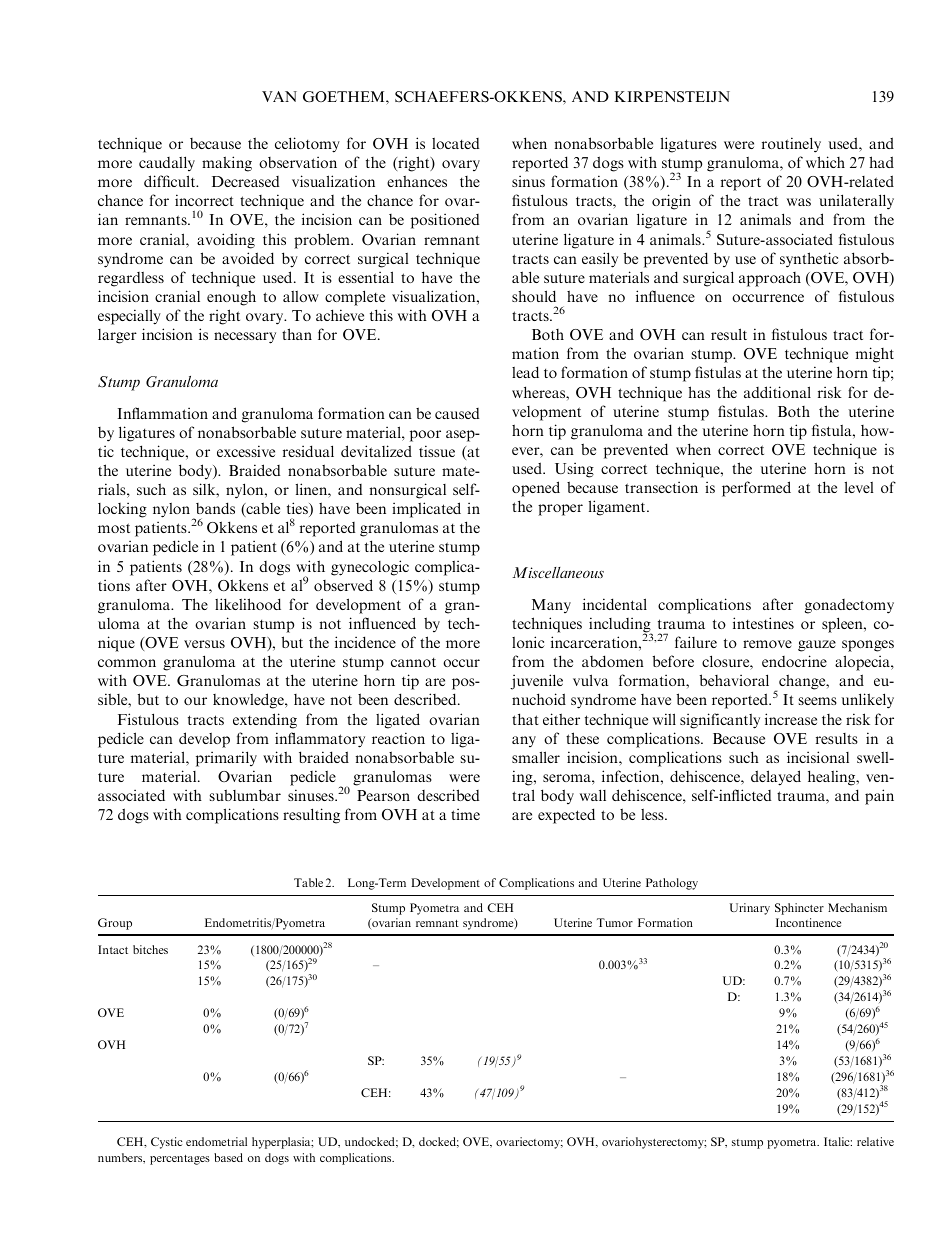 The height and width of the document is (1251, 952). What do you see at coordinates (756, 489) in the document?
I see `performed` at bounding box center [756, 489].
